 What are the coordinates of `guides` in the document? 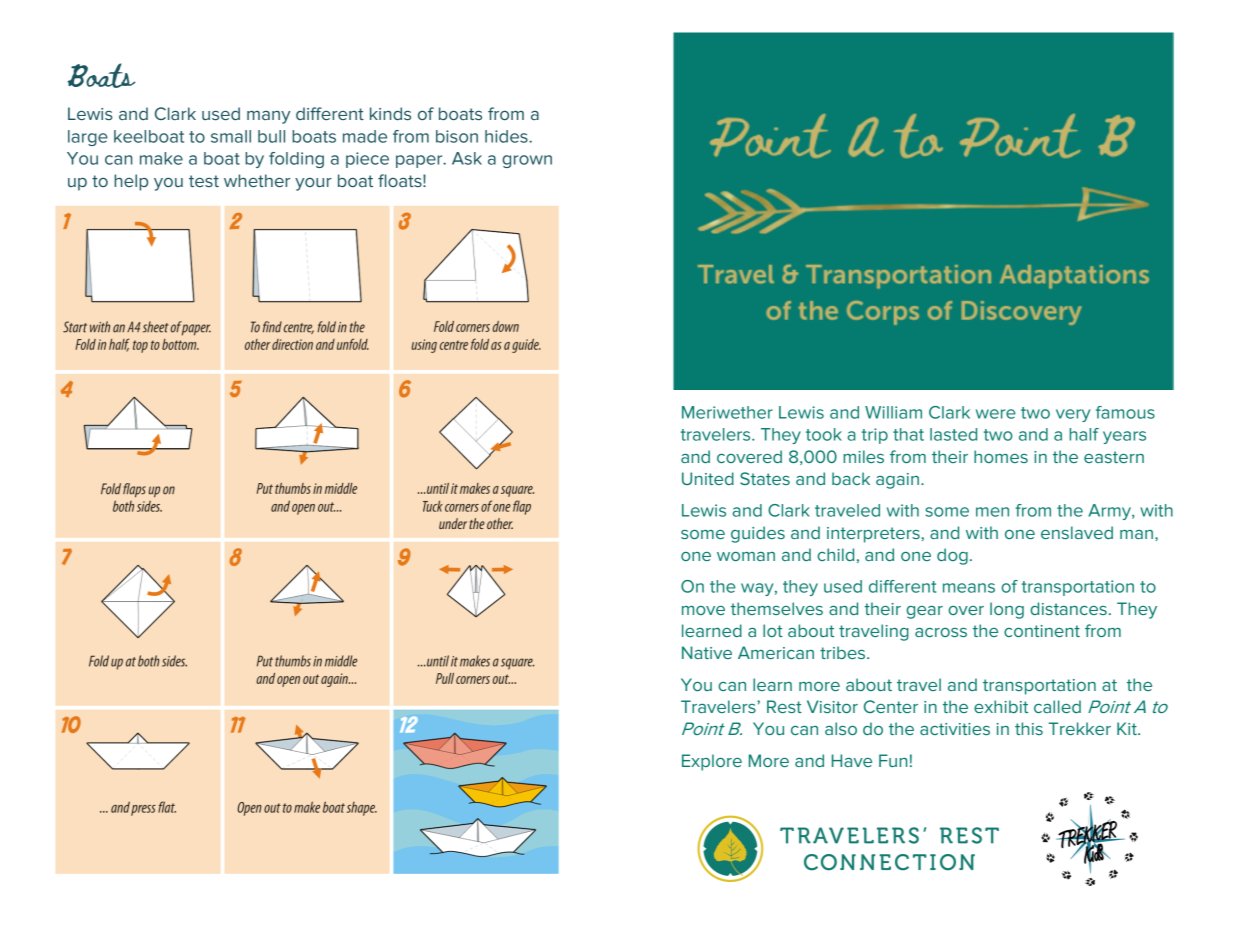 It's located at (758, 534).
